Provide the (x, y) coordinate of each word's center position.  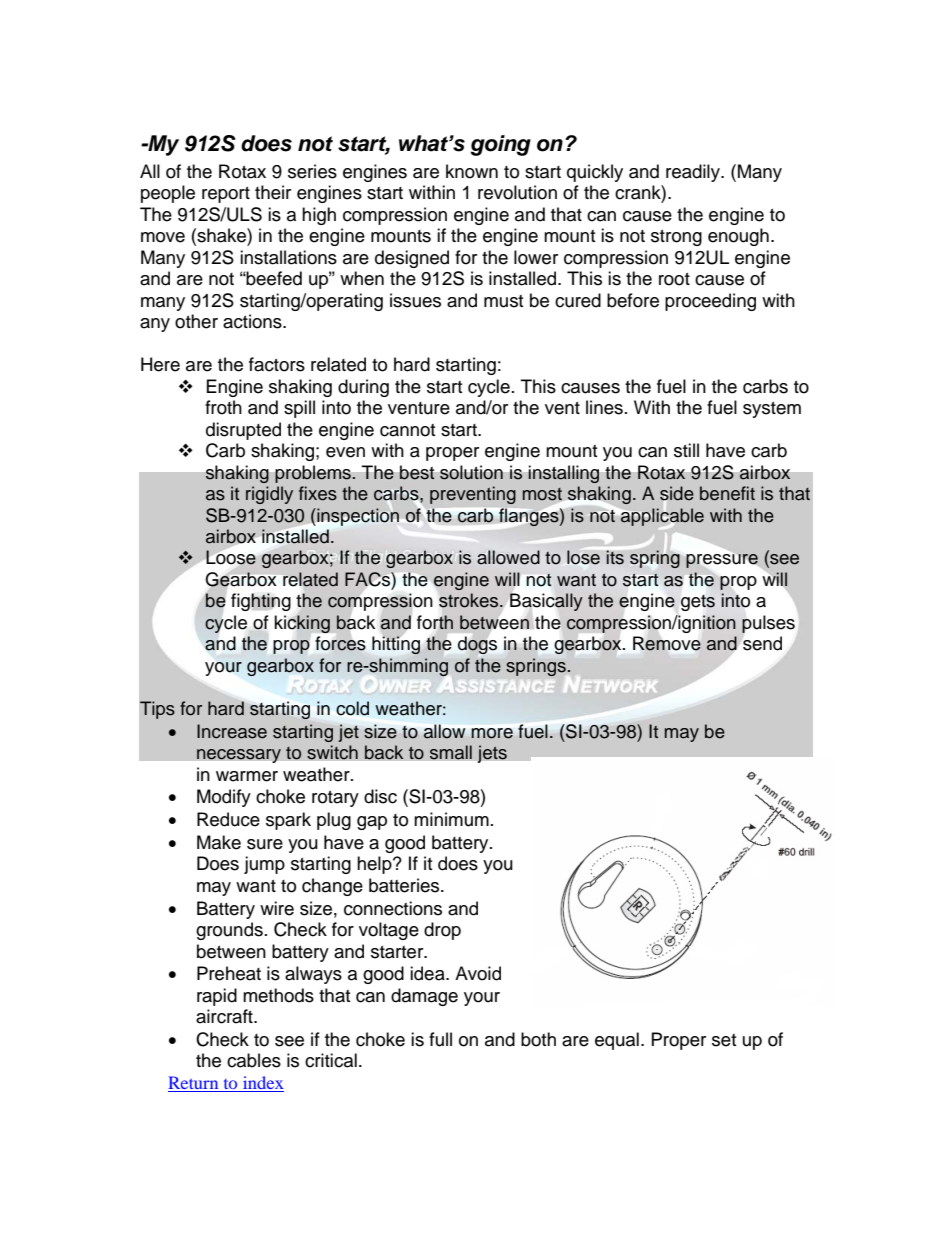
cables (254, 1060)
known (472, 171)
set (724, 1040)
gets (698, 603)
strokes (470, 600)
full (440, 1039)
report (226, 195)
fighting (261, 602)
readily (694, 173)
